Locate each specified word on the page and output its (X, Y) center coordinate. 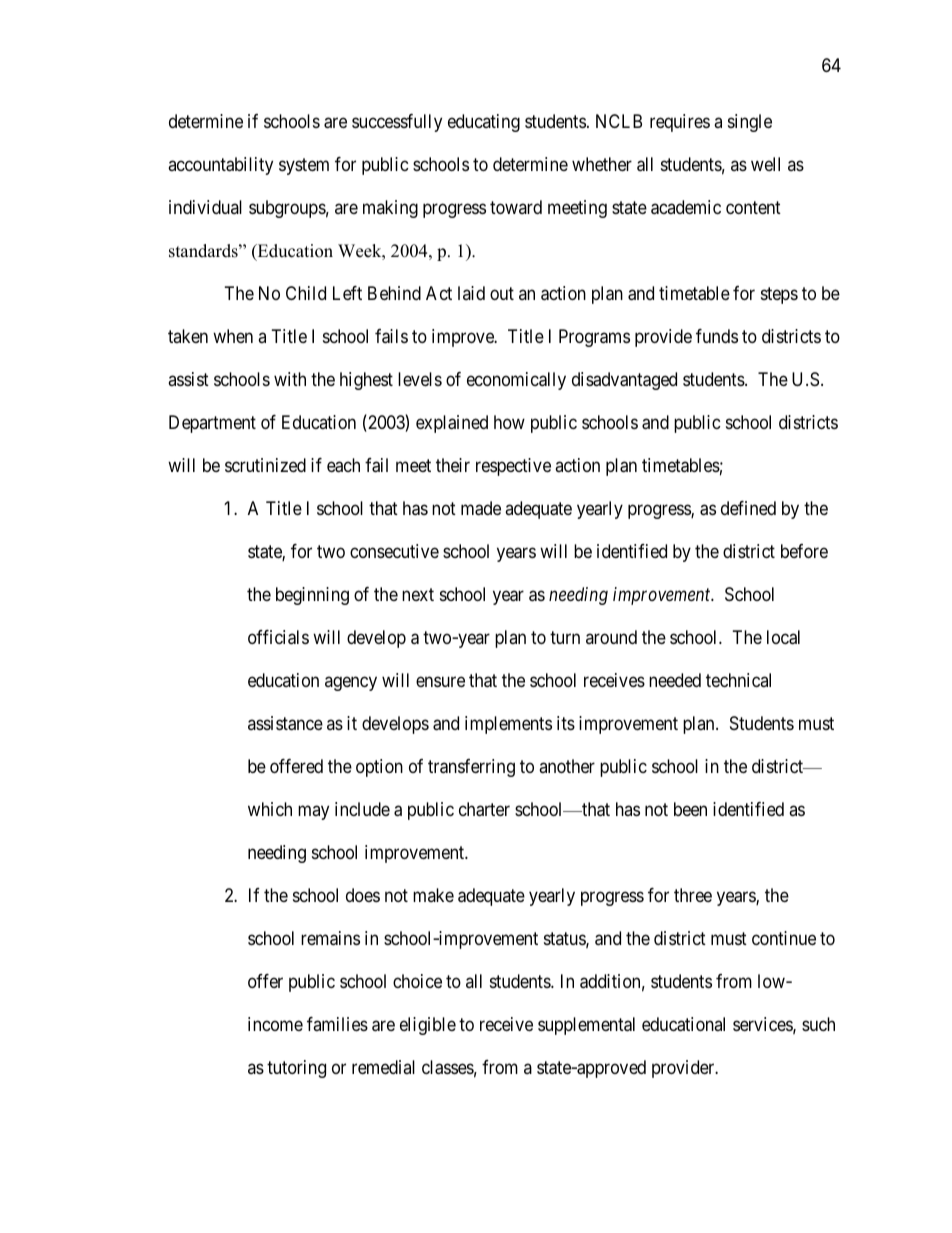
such (818, 1024)
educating (484, 123)
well (765, 164)
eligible (428, 1026)
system (304, 167)
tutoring (296, 1069)
